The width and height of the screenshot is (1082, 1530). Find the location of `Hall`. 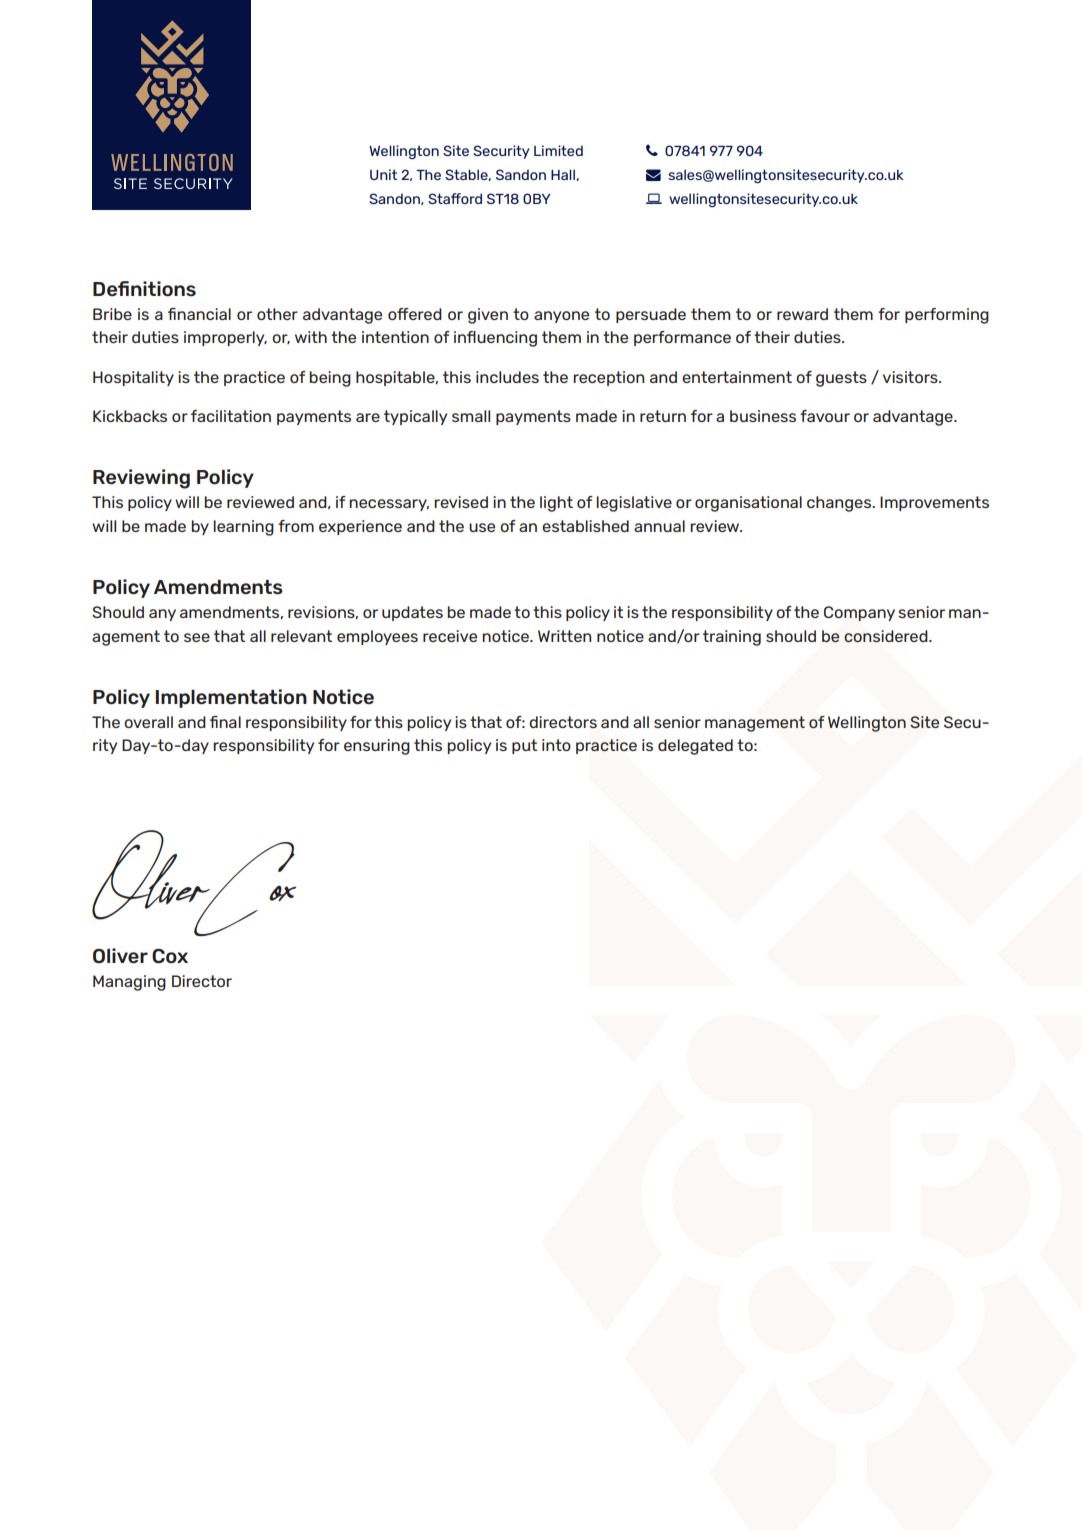

Hall is located at coordinates (564, 175).
